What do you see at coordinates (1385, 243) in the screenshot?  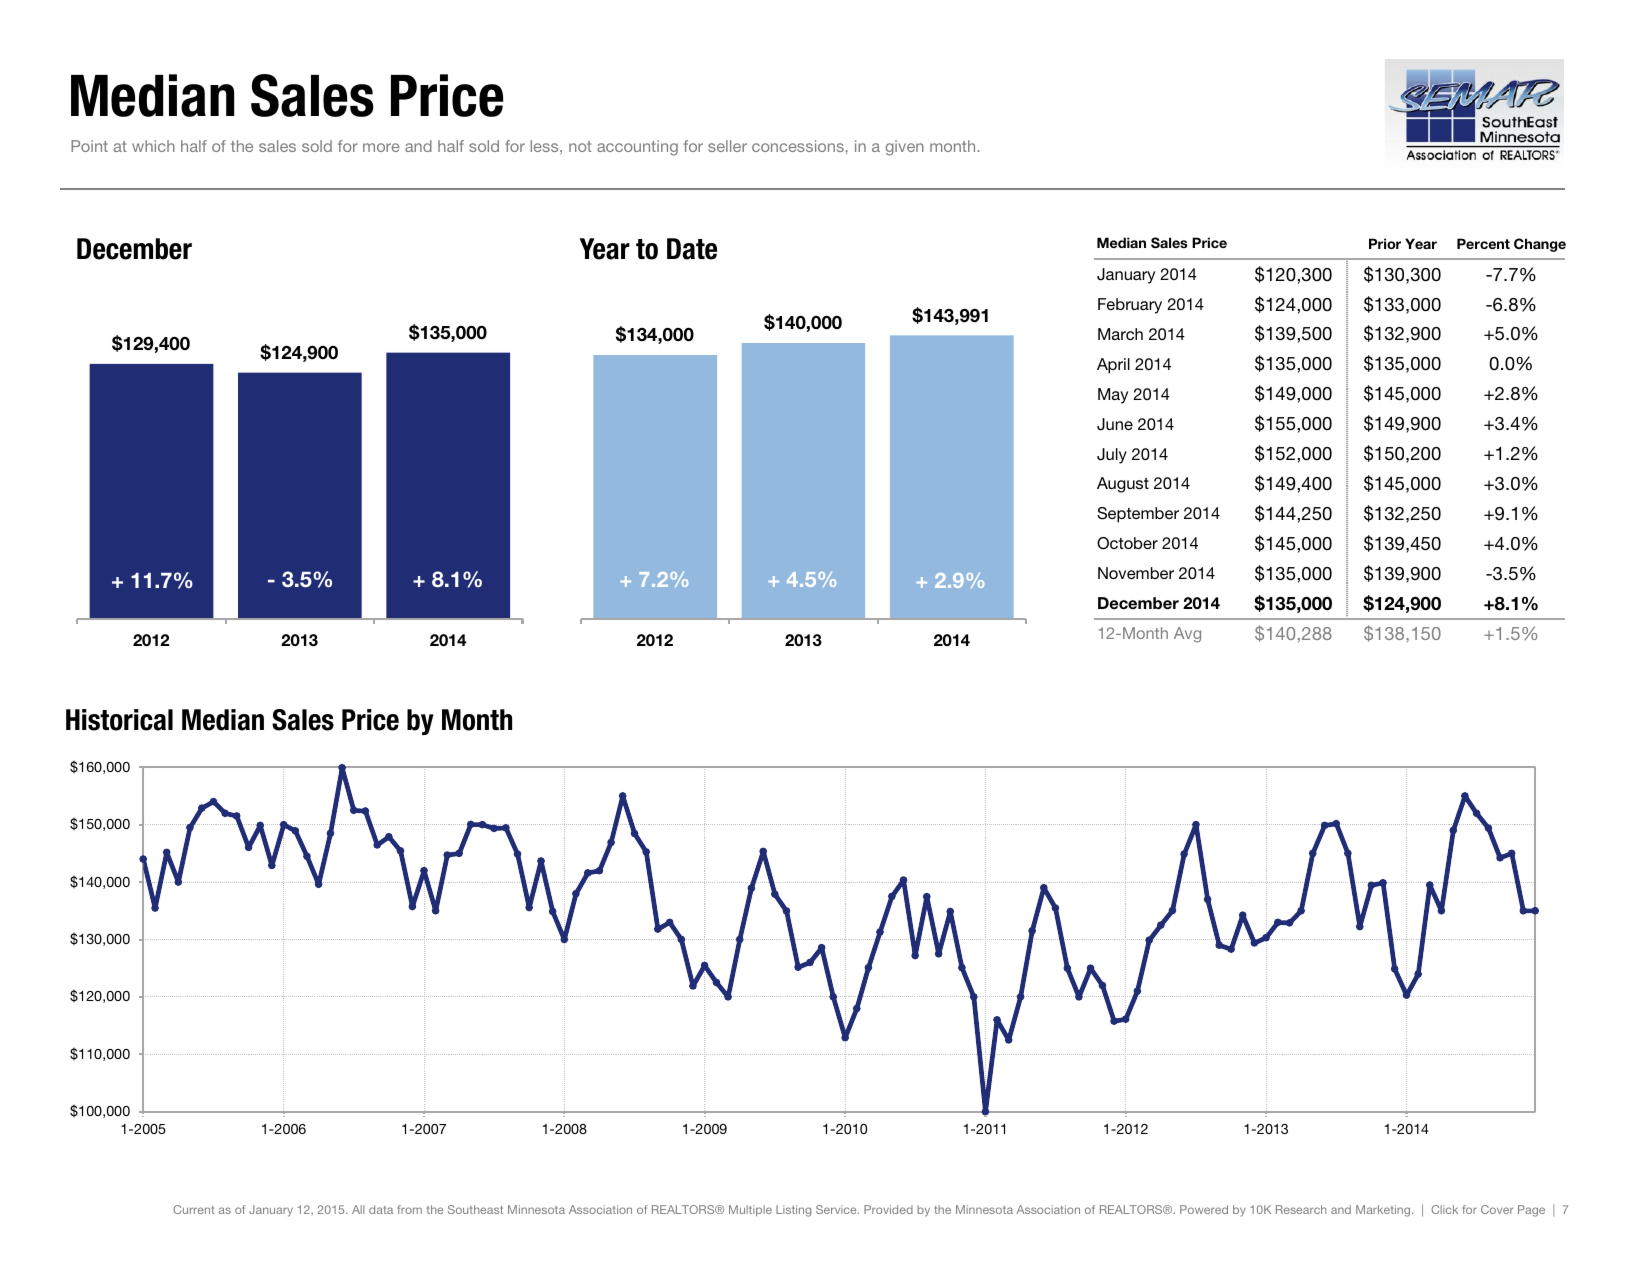 I see `Prior` at bounding box center [1385, 243].
